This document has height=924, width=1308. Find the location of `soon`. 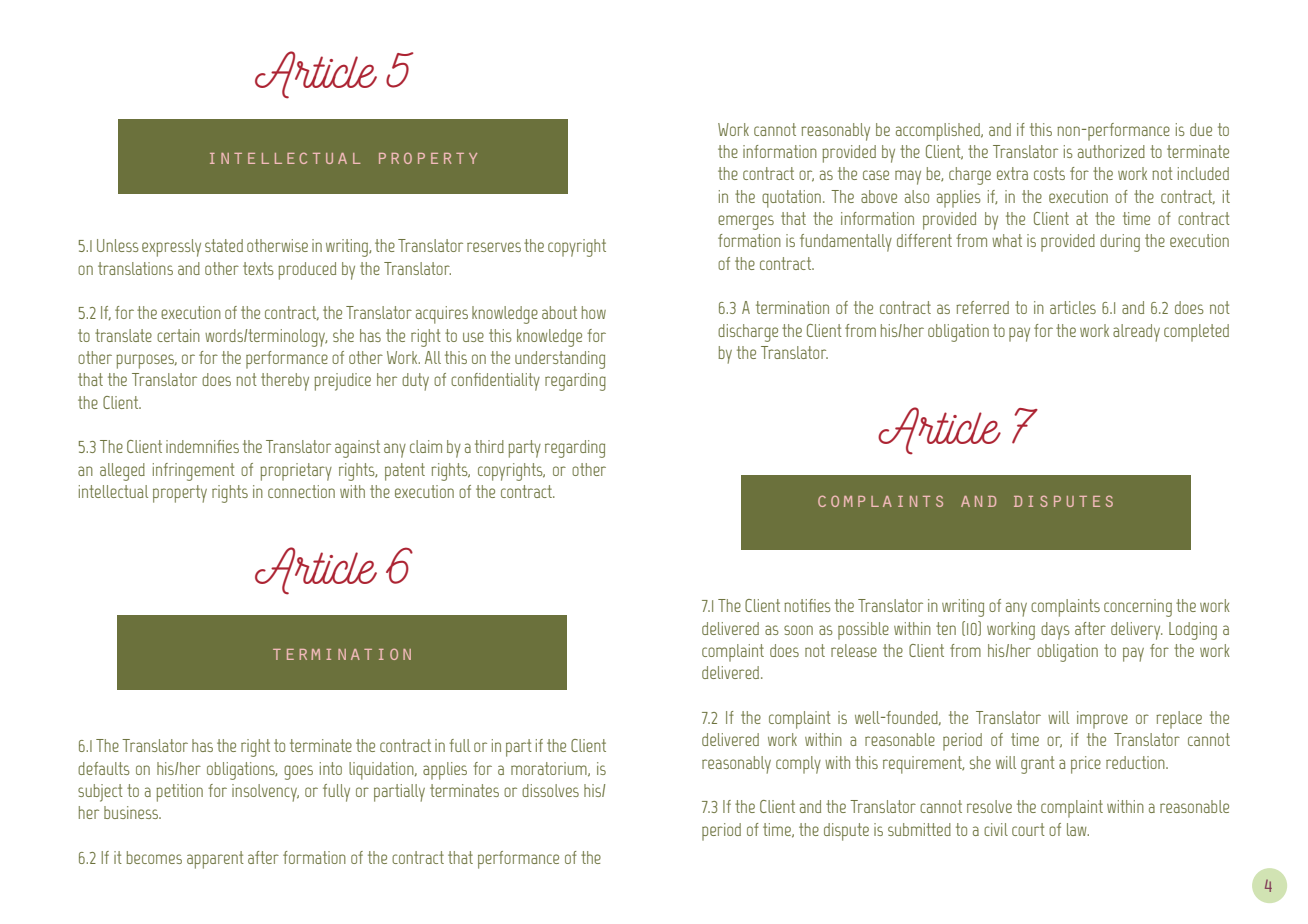

soon is located at coordinates (798, 630).
